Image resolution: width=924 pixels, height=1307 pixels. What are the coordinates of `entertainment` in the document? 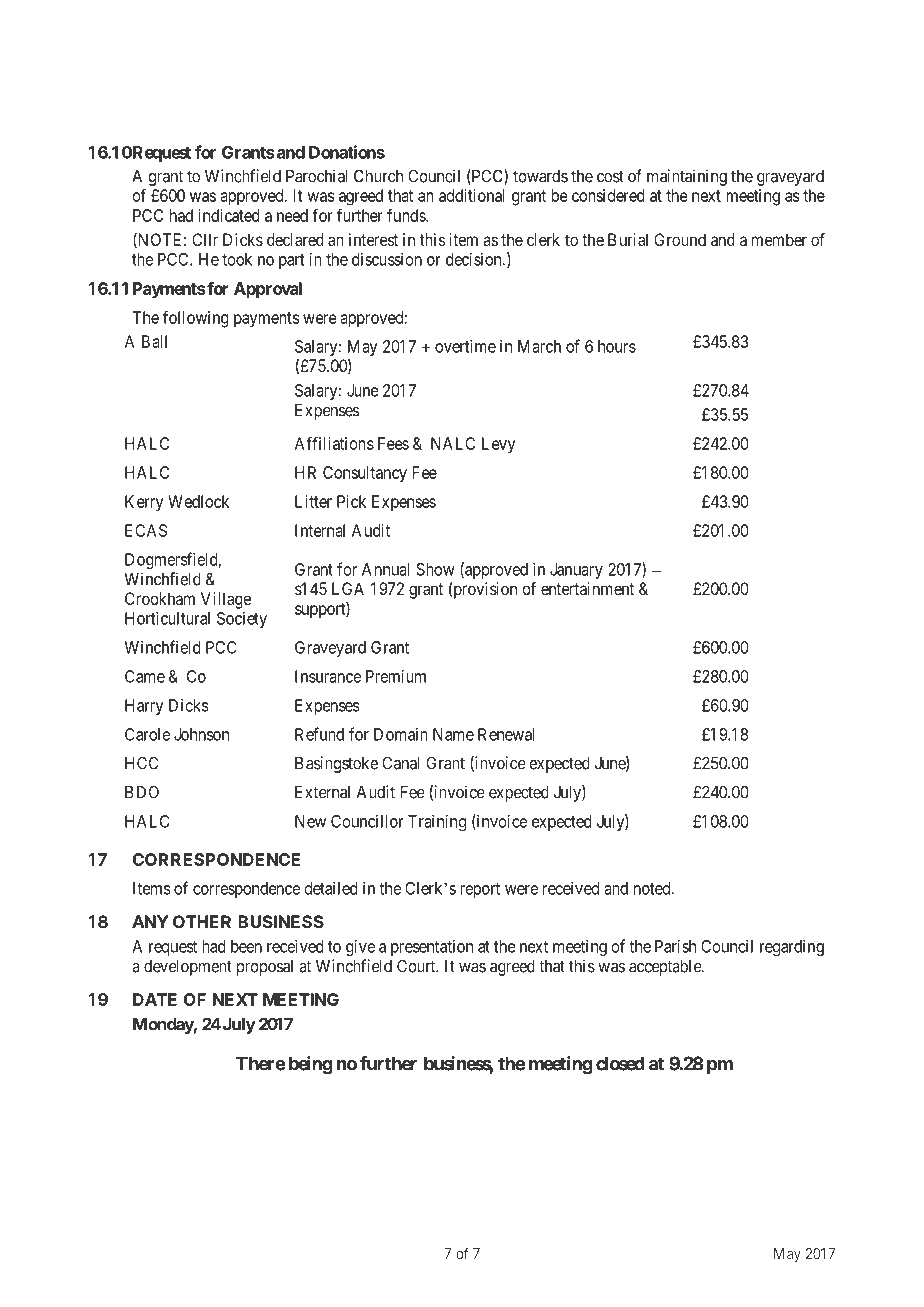 It's located at (587, 588).
